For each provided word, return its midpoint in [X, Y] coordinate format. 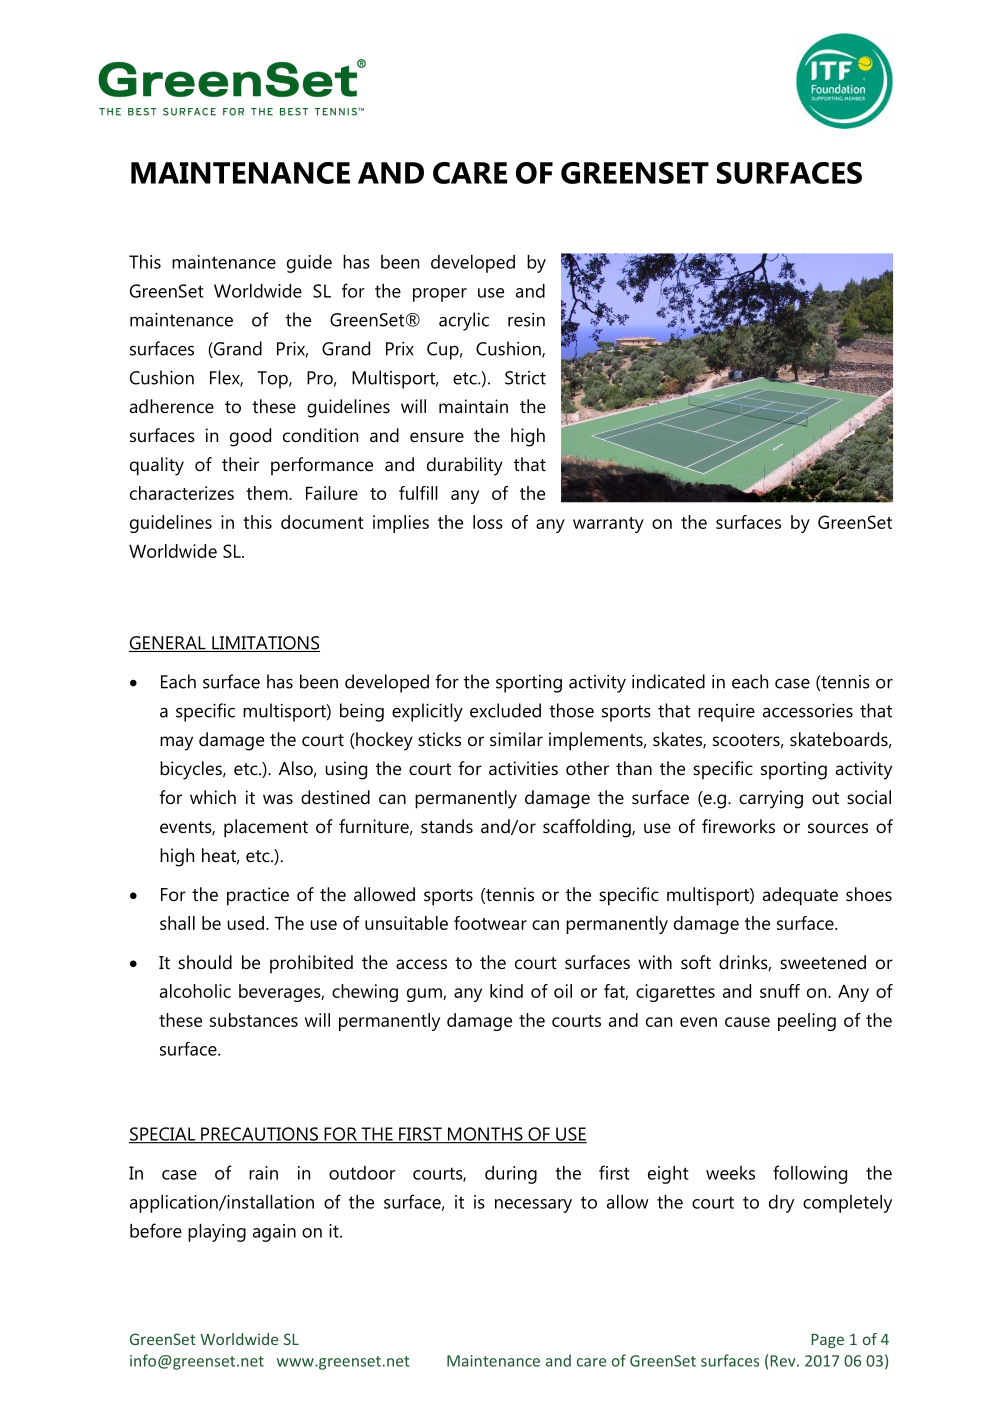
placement [266, 828]
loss [488, 522]
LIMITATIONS [265, 644]
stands [447, 826]
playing [217, 1233]
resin [526, 320]
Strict [525, 378]
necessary [533, 1206]
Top [273, 380]
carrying [771, 799]
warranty [608, 525]
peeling [807, 1022]
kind [506, 991]
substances [254, 1020]
